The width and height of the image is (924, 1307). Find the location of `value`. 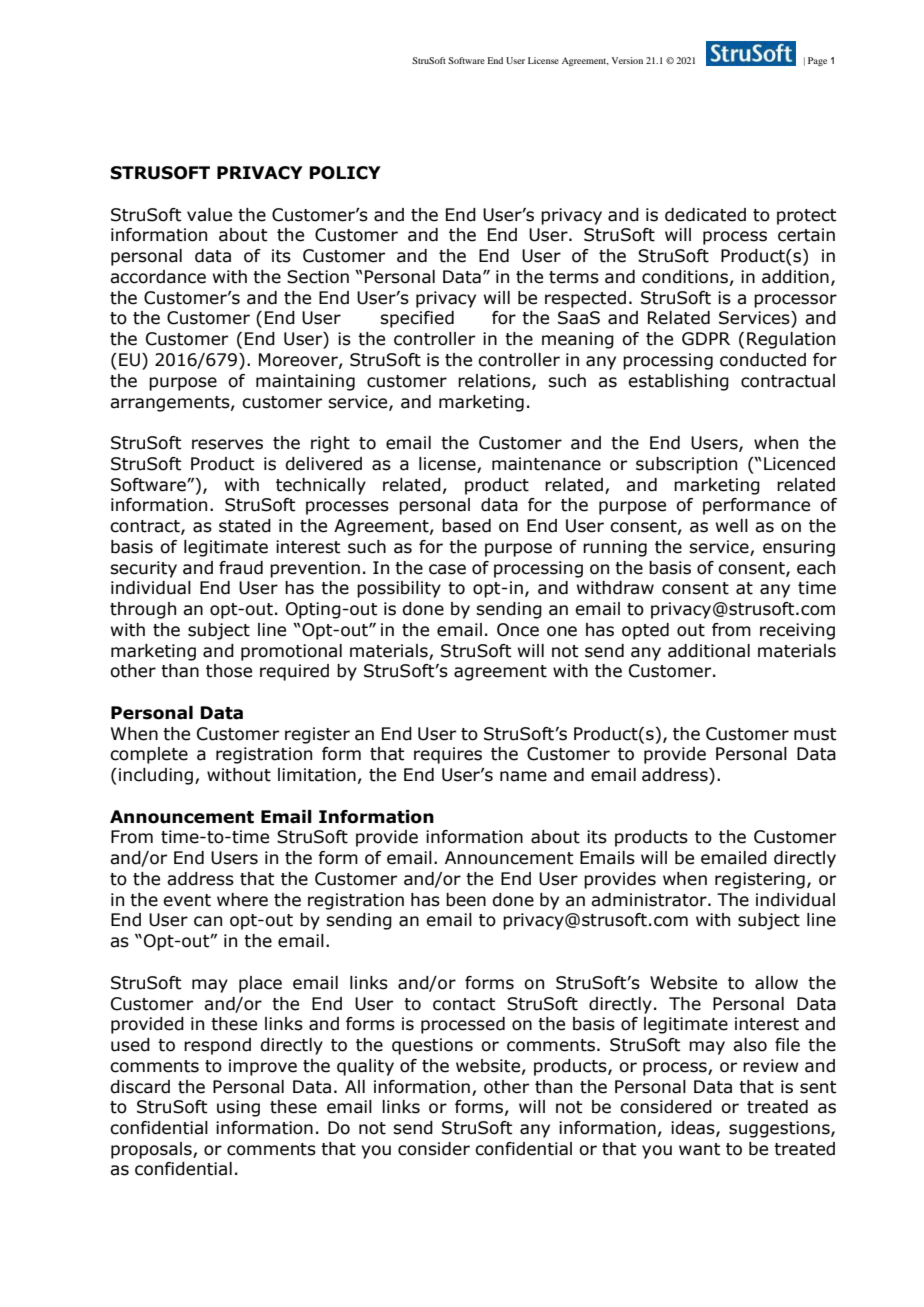

value is located at coordinates (209, 215).
